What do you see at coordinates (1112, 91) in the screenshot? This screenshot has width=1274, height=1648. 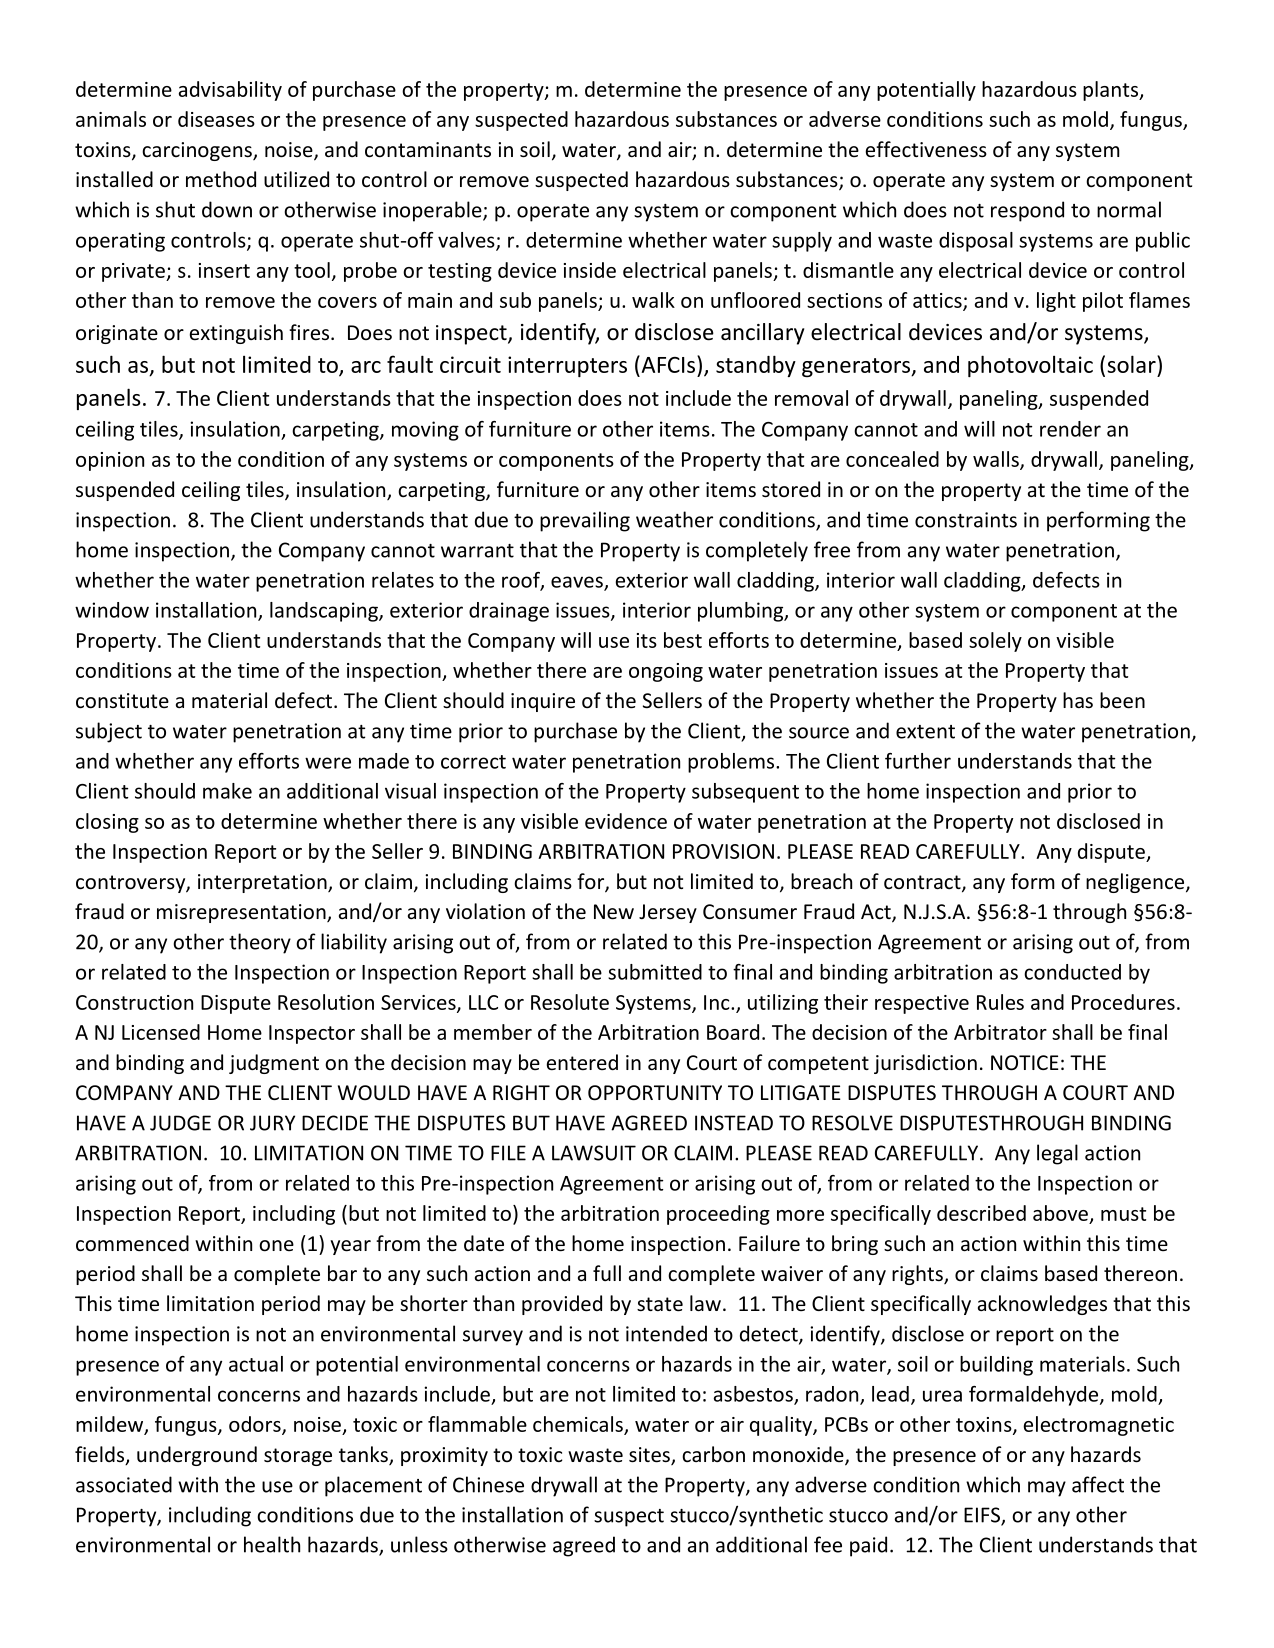 I see `plants` at bounding box center [1112, 91].
